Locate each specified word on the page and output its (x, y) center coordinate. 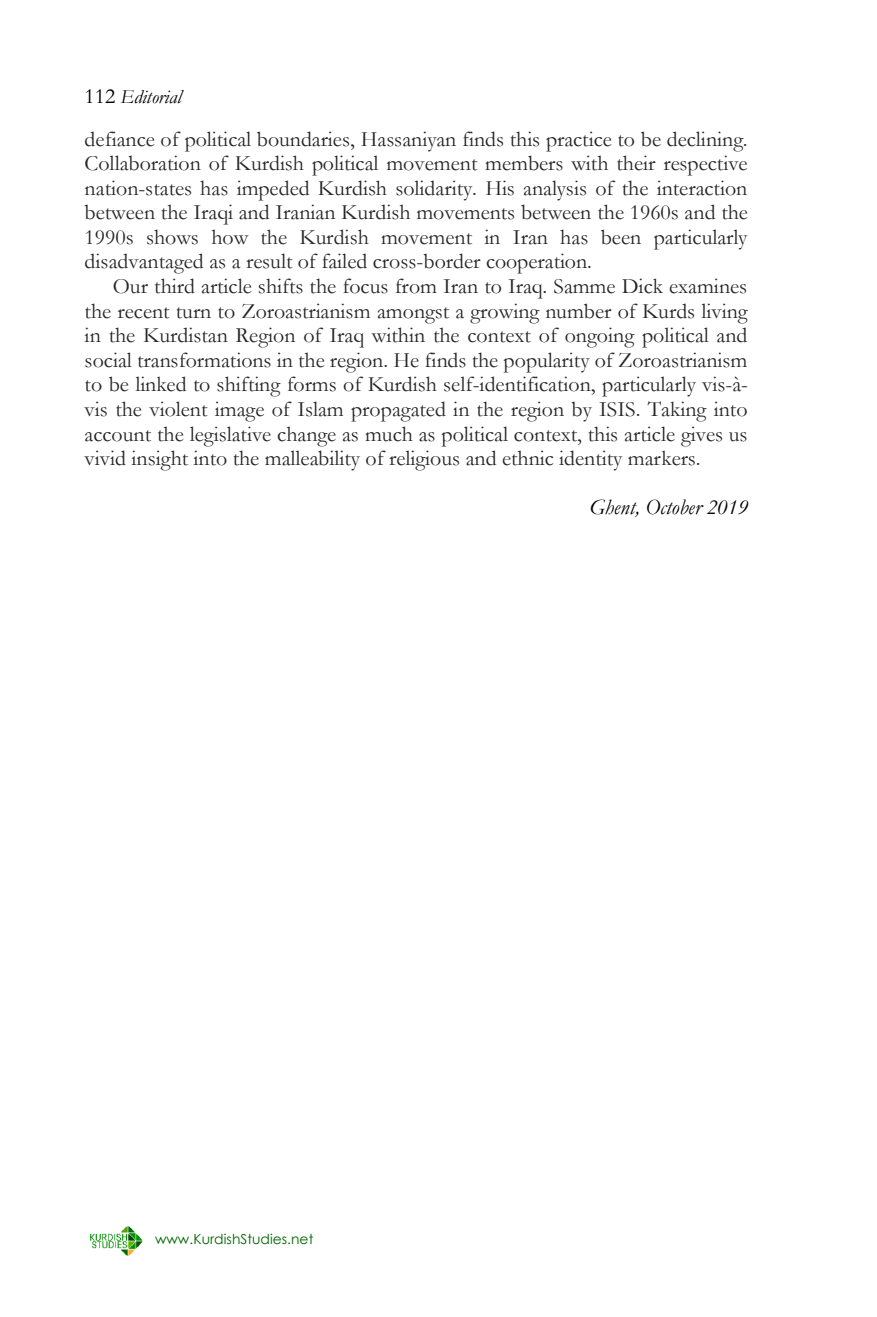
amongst (413, 315)
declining (706, 141)
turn (194, 313)
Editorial (152, 97)
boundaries (304, 139)
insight (159, 460)
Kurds (668, 311)
